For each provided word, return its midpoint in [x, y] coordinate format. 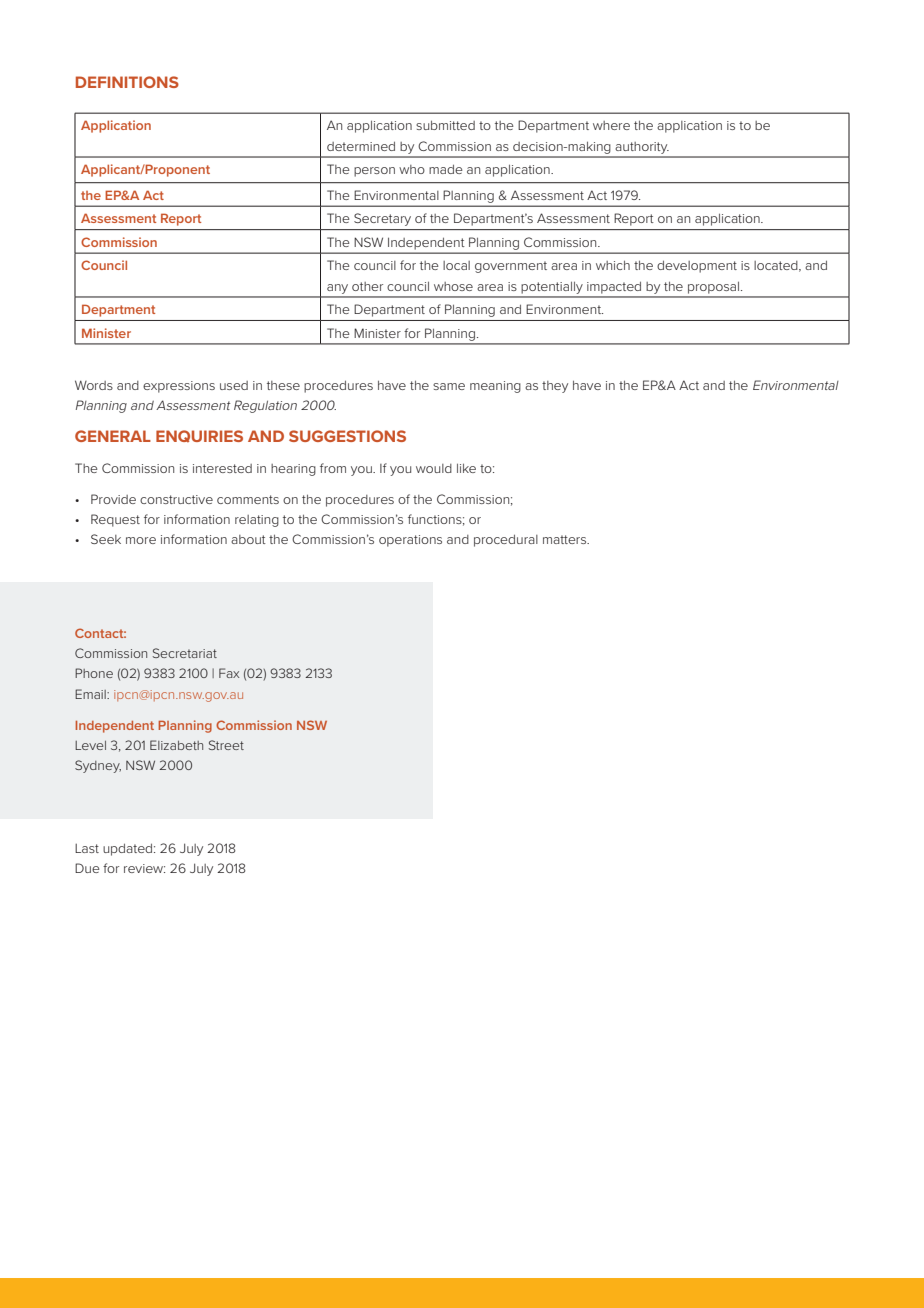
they [555, 387]
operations [410, 541]
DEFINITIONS [127, 82]
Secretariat [185, 653]
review [144, 868]
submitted [445, 125]
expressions [179, 387]
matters [566, 539]
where [611, 125]
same [449, 386]
